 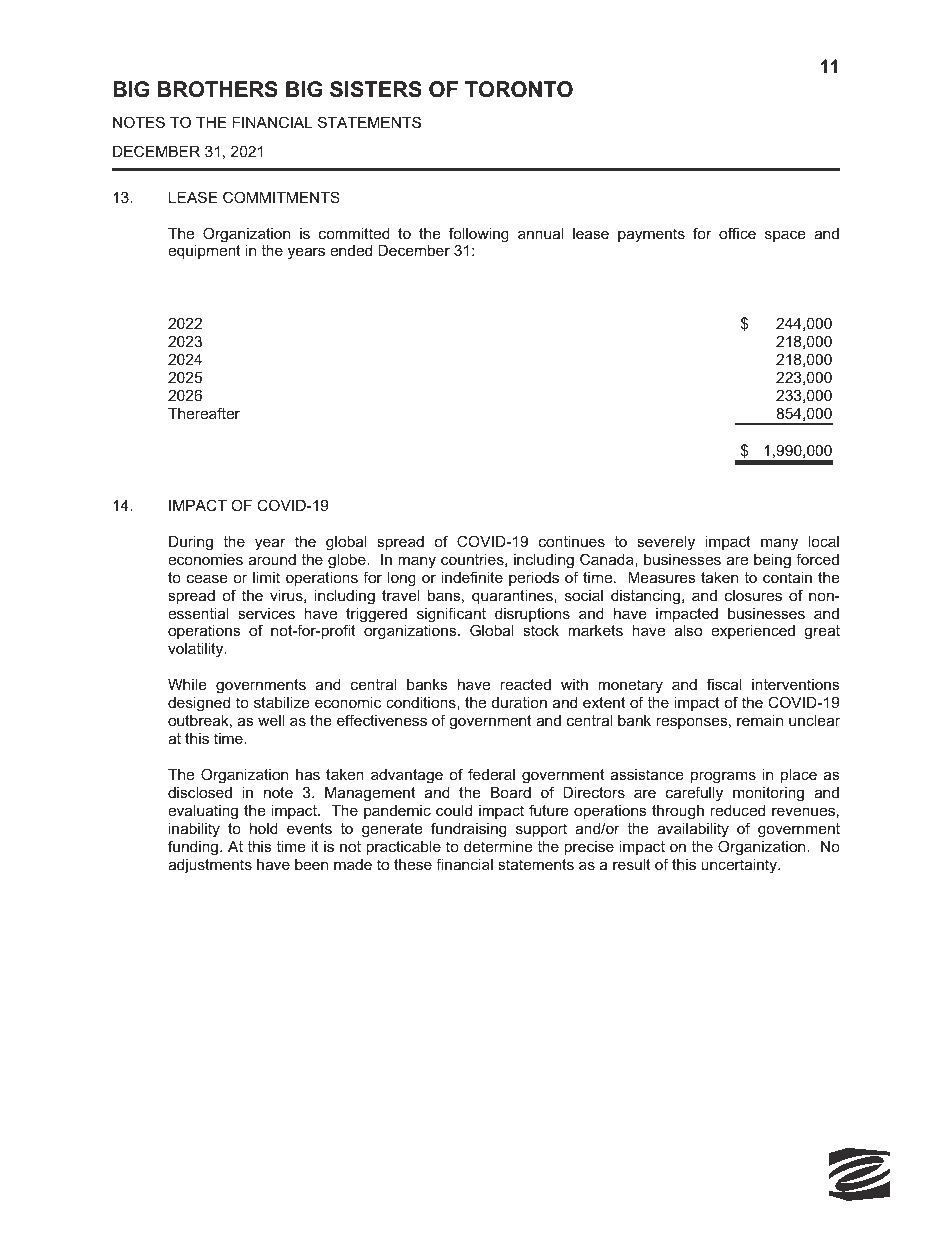 What do you see at coordinates (785, 236) in the screenshot?
I see `space` at bounding box center [785, 236].
